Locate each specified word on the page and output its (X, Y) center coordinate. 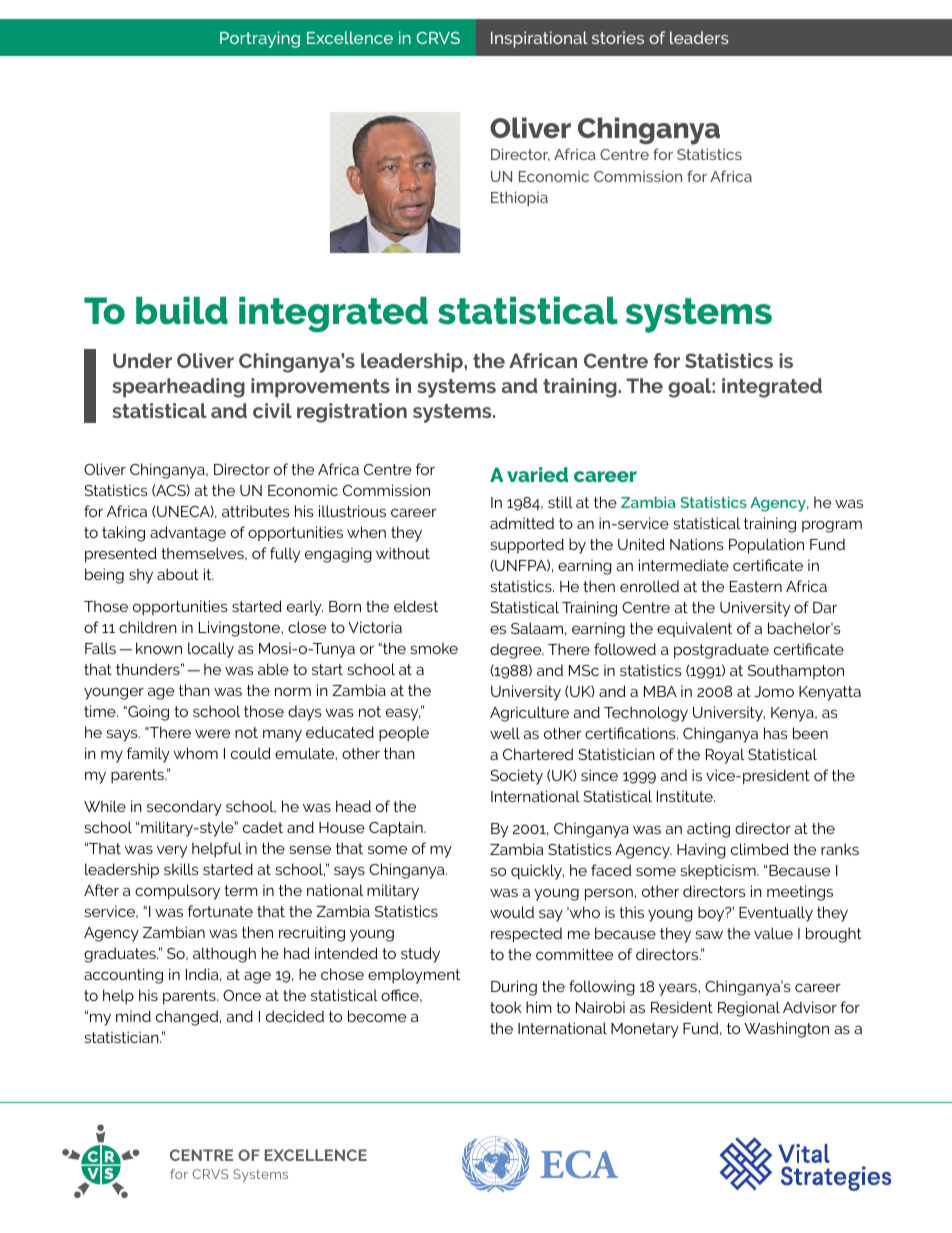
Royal (725, 756)
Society (516, 777)
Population (766, 546)
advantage (188, 534)
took (506, 1007)
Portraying (260, 39)
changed (188, 1018)
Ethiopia (519, 199)
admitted (522, 523)
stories (618, 37)
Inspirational (539, 39)
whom (195, 753)
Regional (749, 1009)
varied (537, 474)
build (182, 311)
